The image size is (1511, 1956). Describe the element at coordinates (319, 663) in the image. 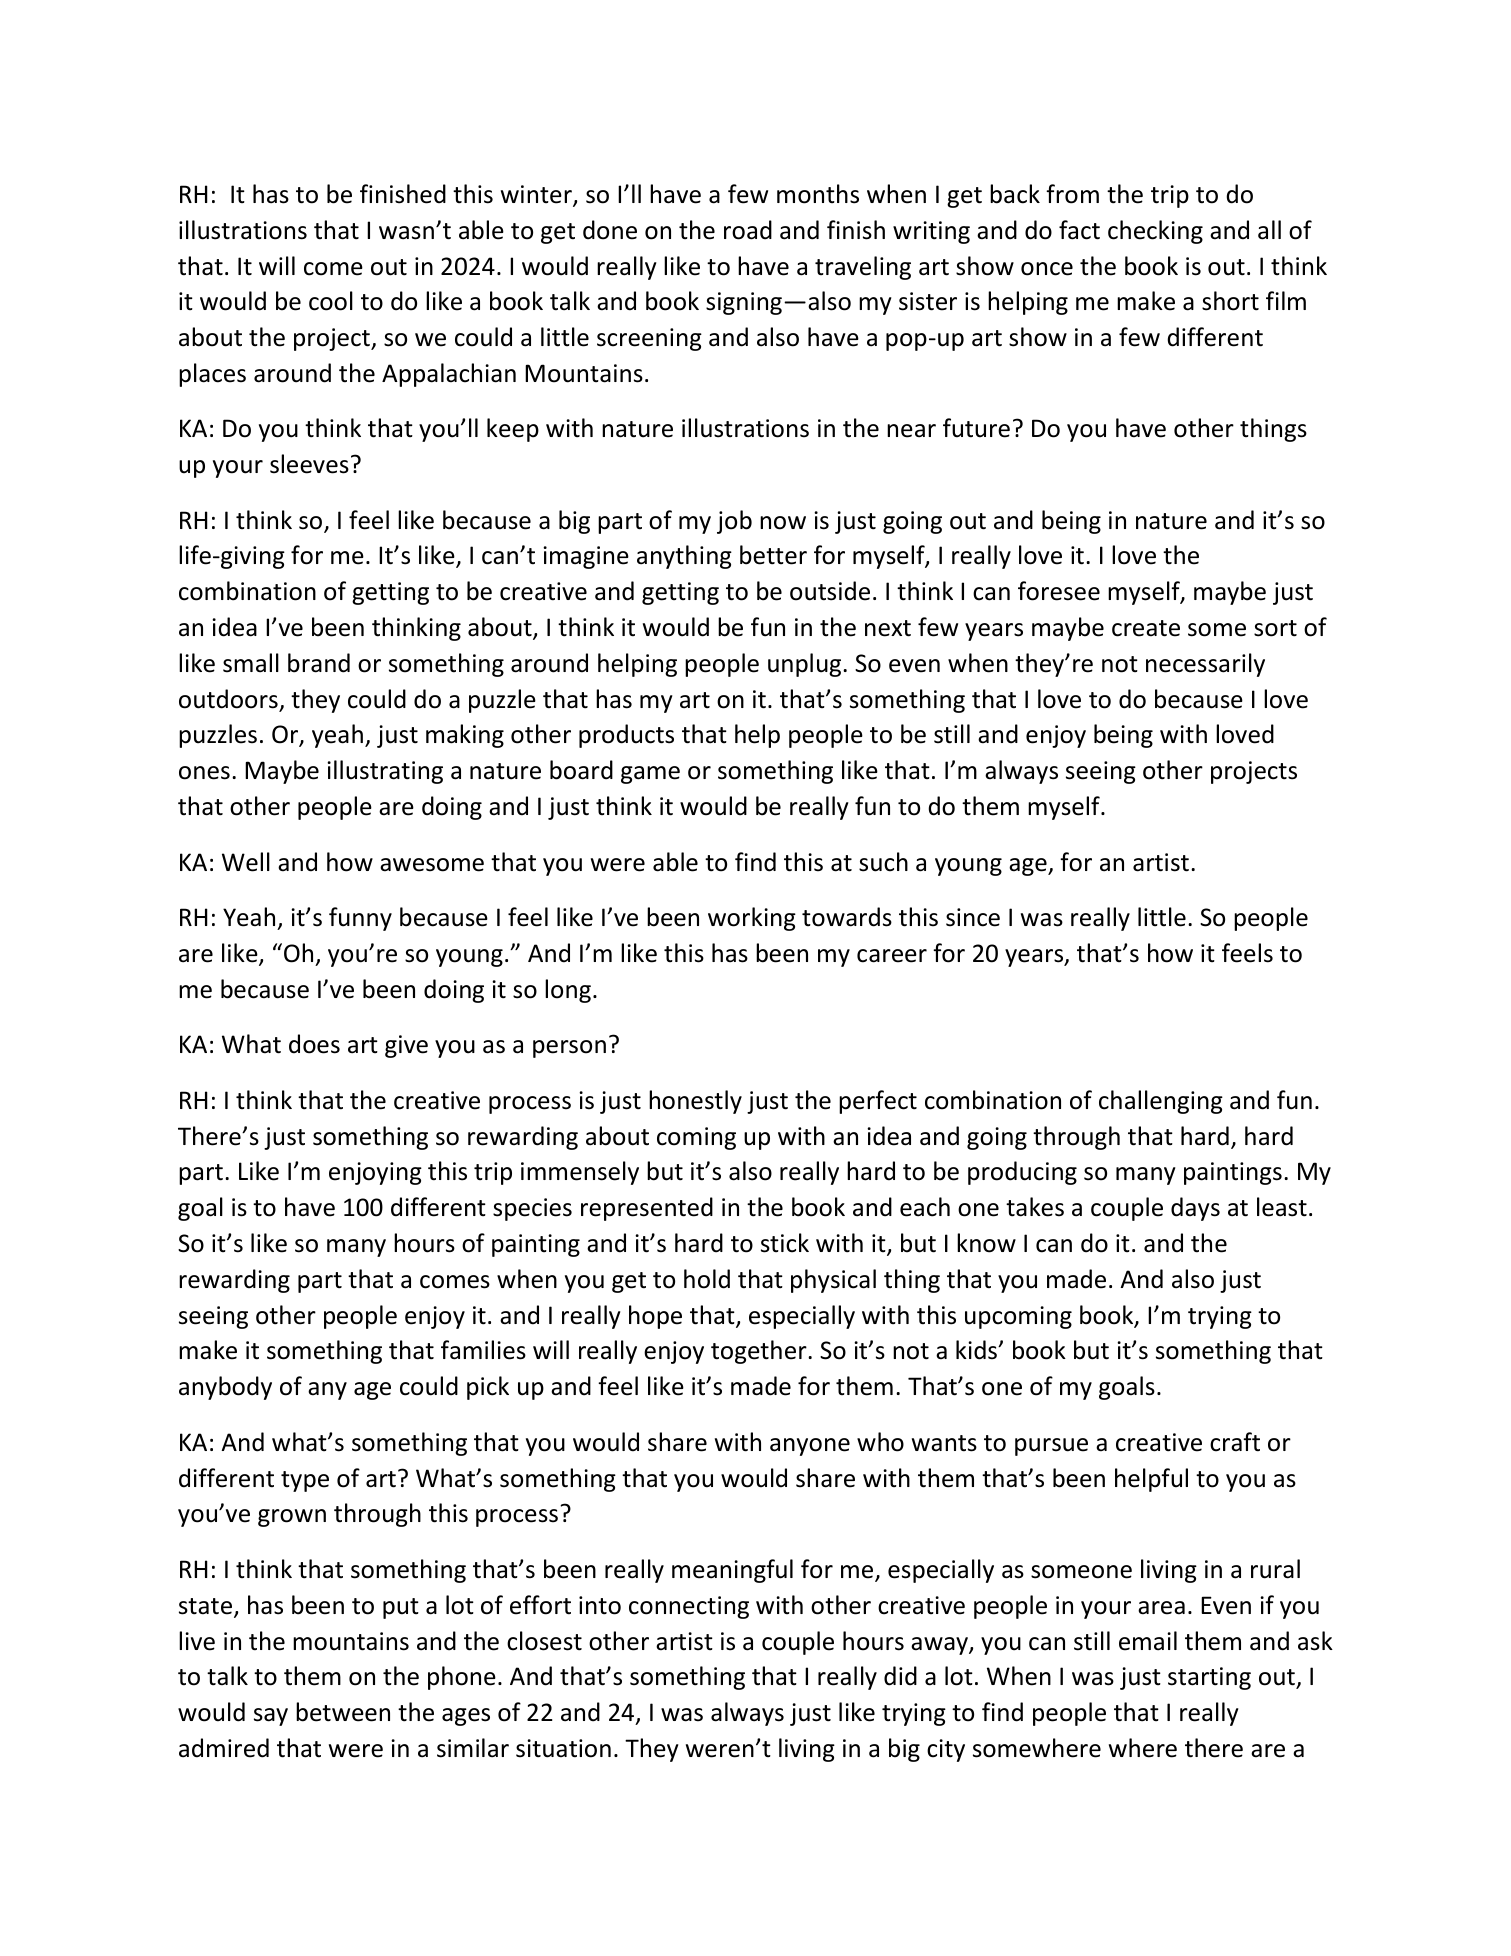

I see `brand` at that location.
